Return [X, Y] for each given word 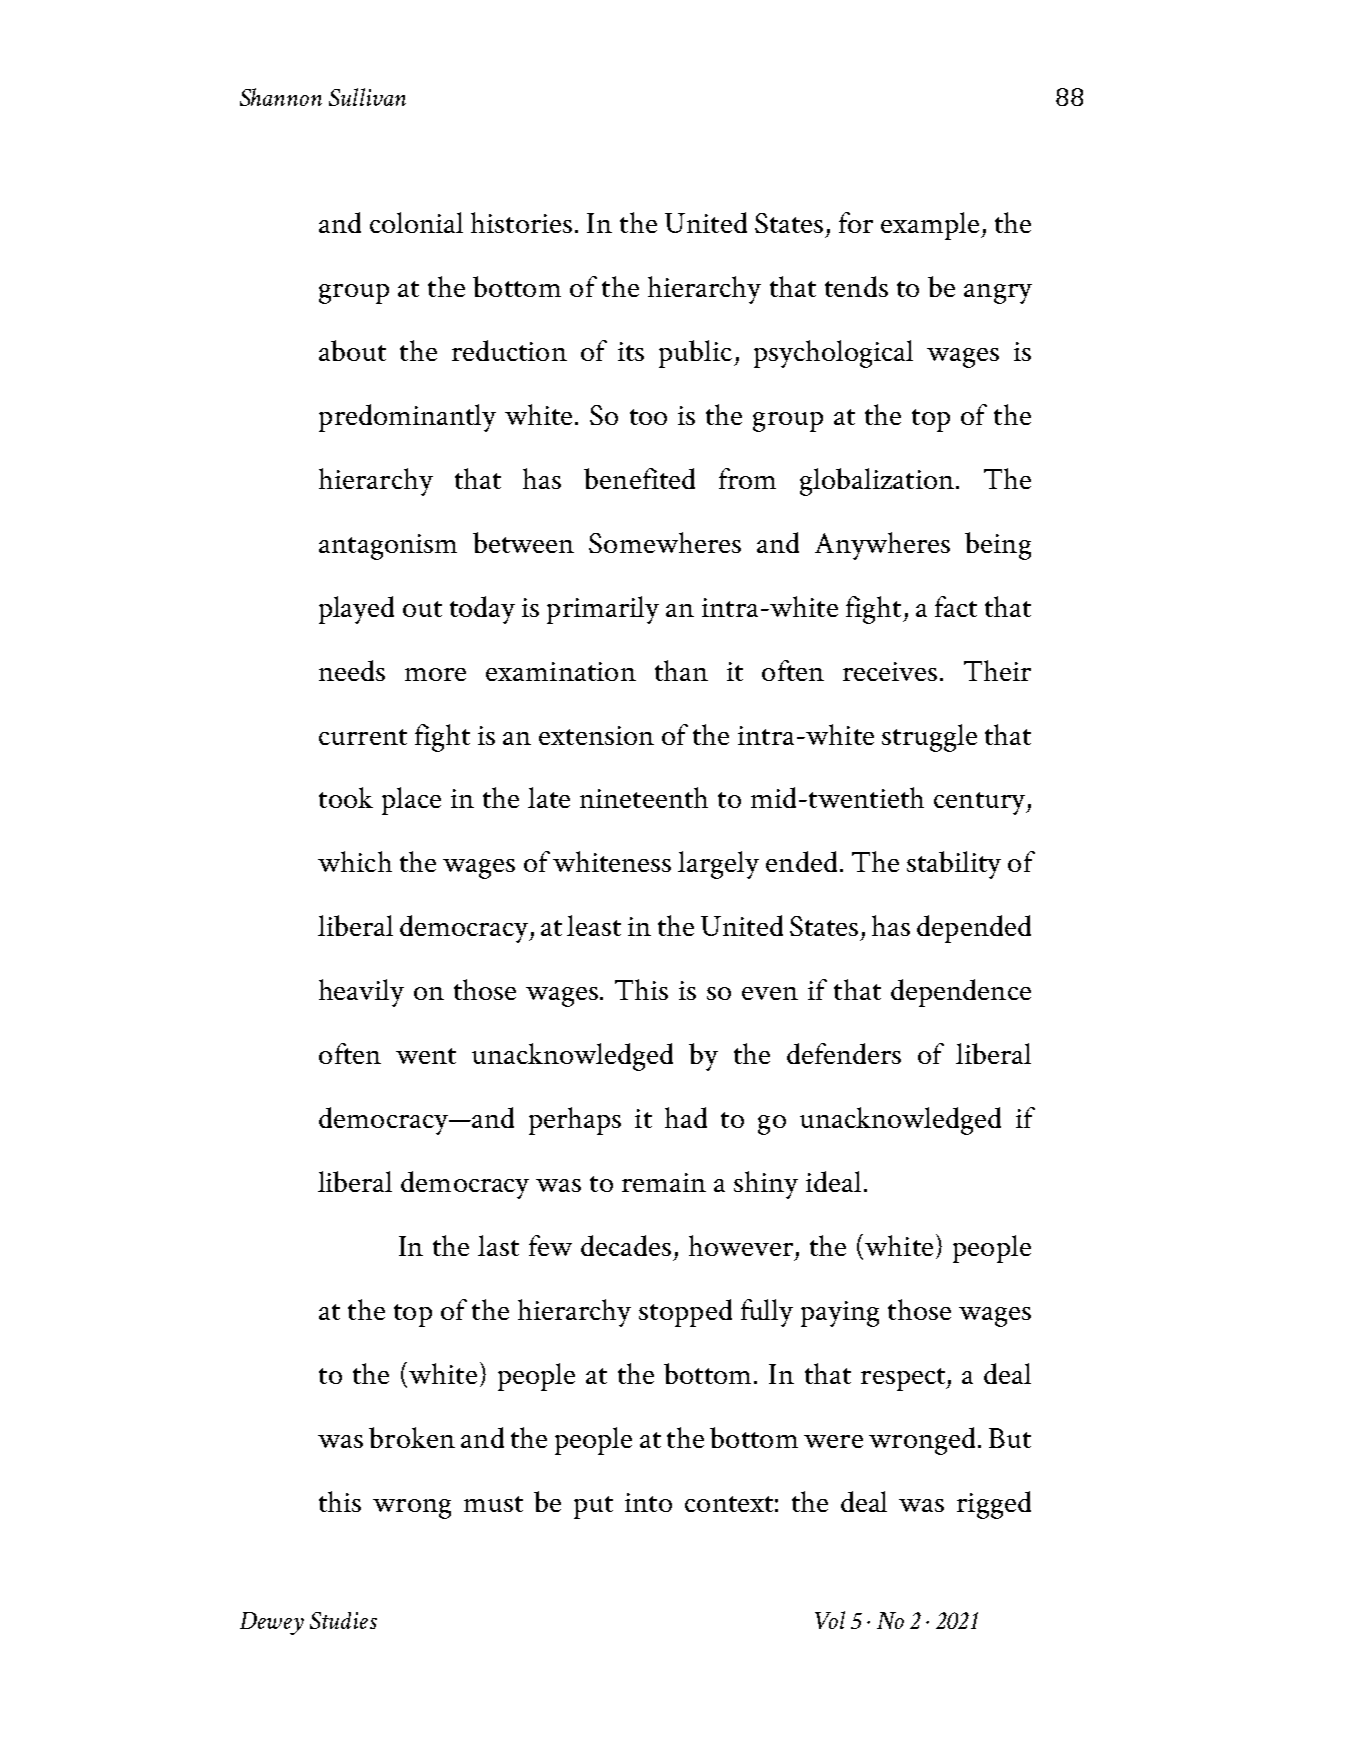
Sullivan [367, 97]
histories [521, 222]
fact [956, 606]
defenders [844, 1053]
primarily [603, 610]
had [686, 1117]
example [931, 226]
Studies [343, 1620]
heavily [361, 993]
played [356, 610]
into [648, 1502]
